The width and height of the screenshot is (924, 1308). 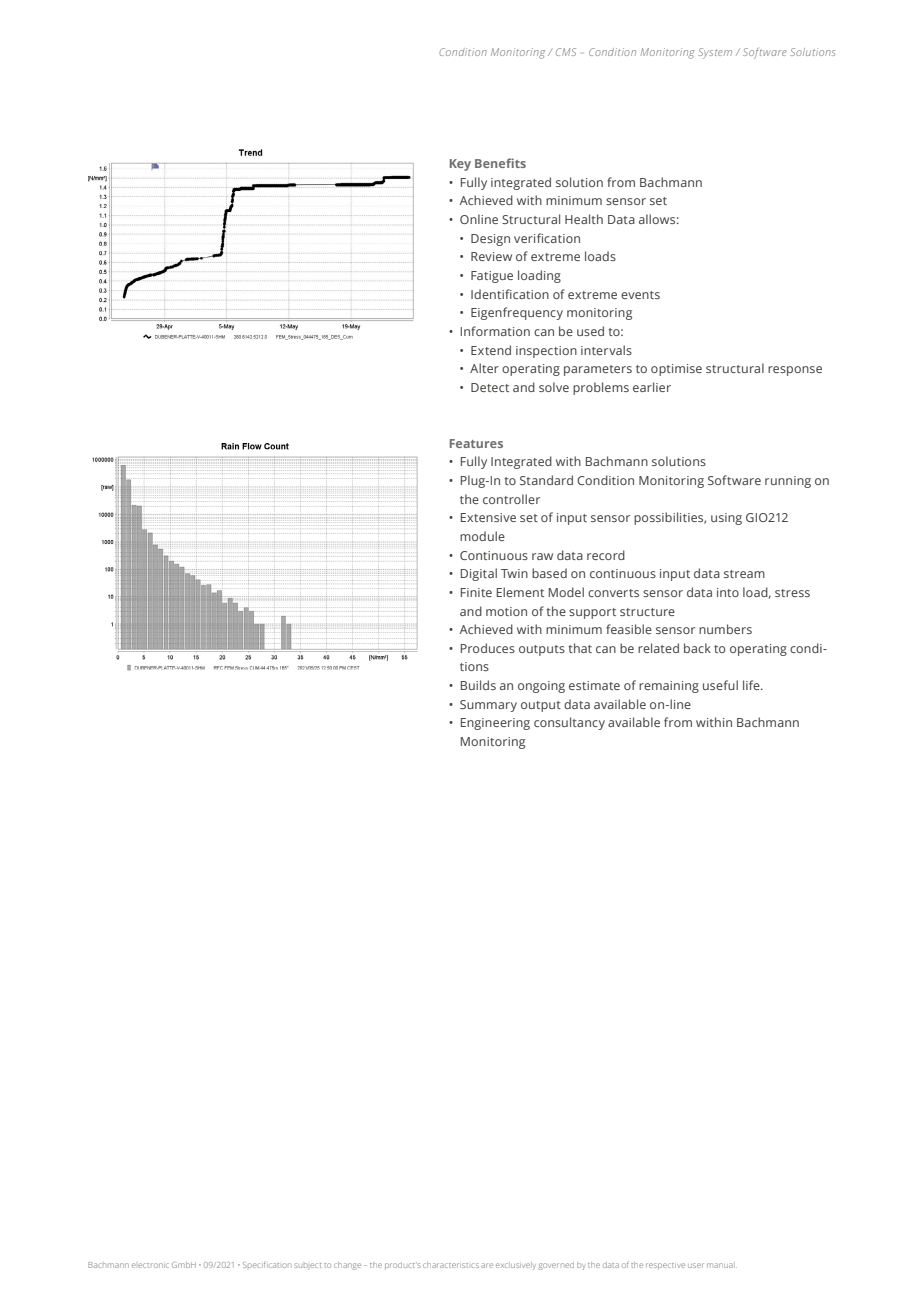 What do you see at coordinates (490, 387) in the screenshot?
I see `Detect` at bounding box center [490, 387].
